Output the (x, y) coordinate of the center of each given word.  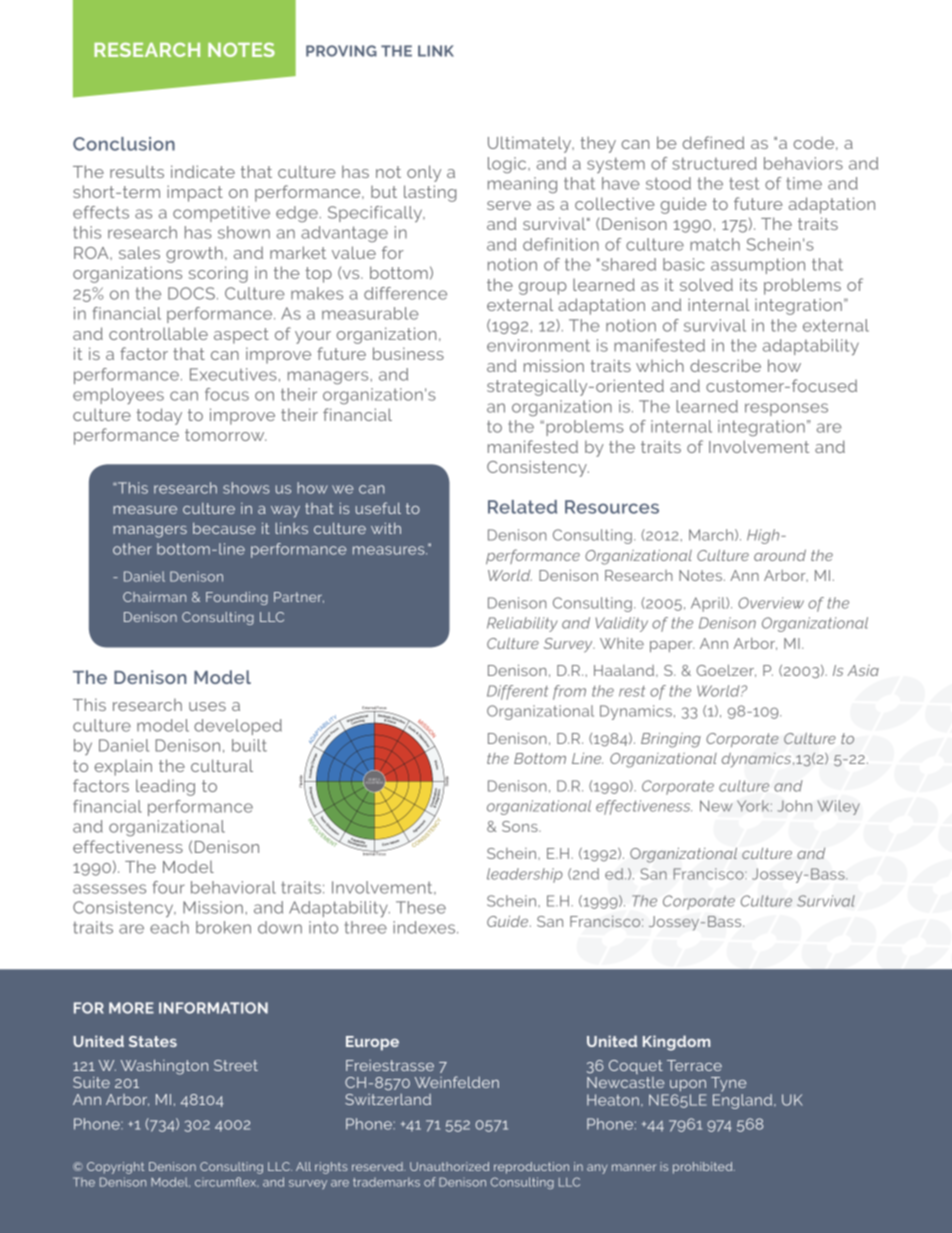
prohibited (704, 1168)
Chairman (154, 597)
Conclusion (124, 144)
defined (713, 142)
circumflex (226, 1182)
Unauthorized (449, 1166)
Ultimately (531, 144)
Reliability (522, 624)
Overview (771, 603)
